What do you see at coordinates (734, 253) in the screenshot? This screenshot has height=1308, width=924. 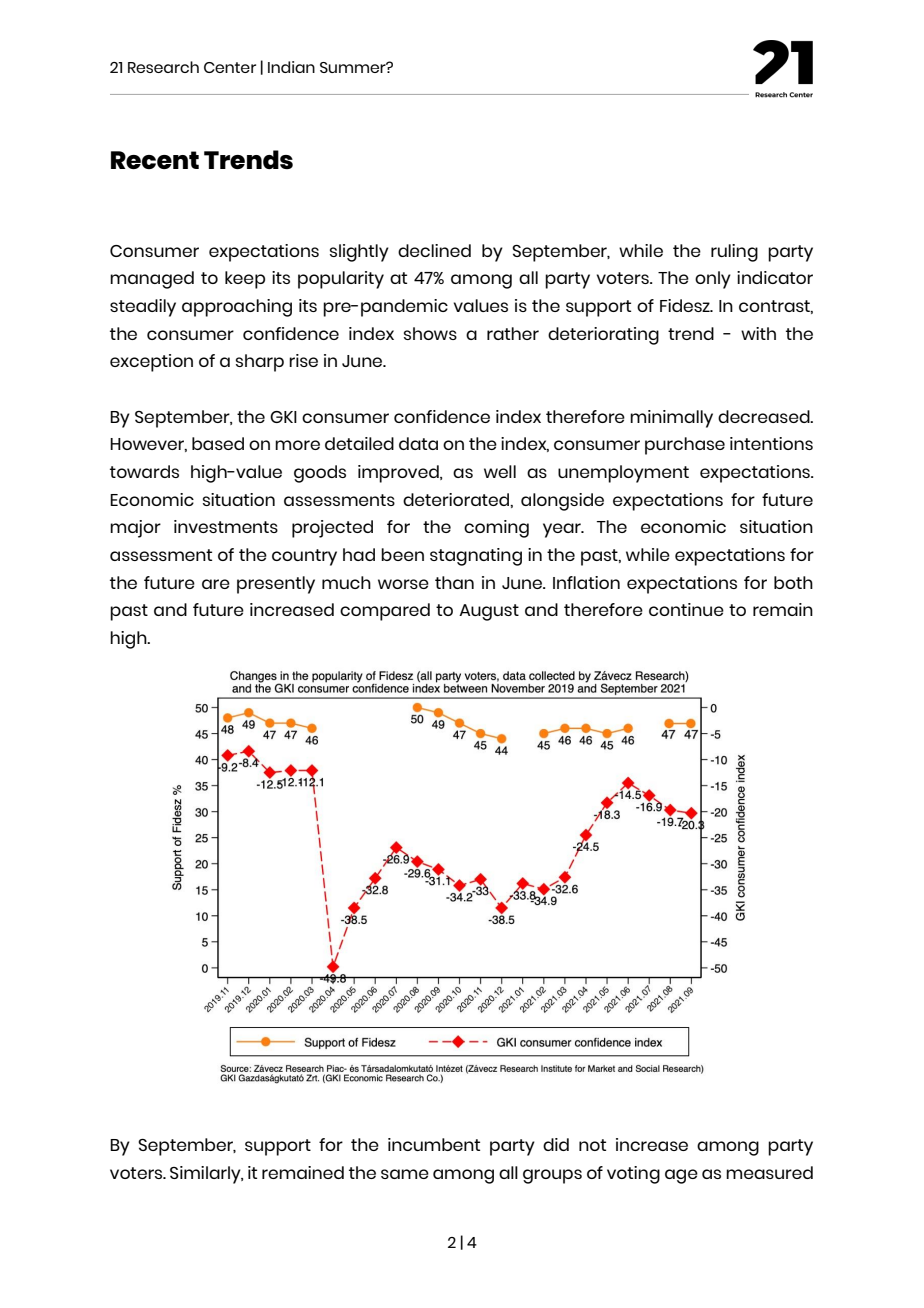 I see `ruling` at bounding box center [734, 253].
